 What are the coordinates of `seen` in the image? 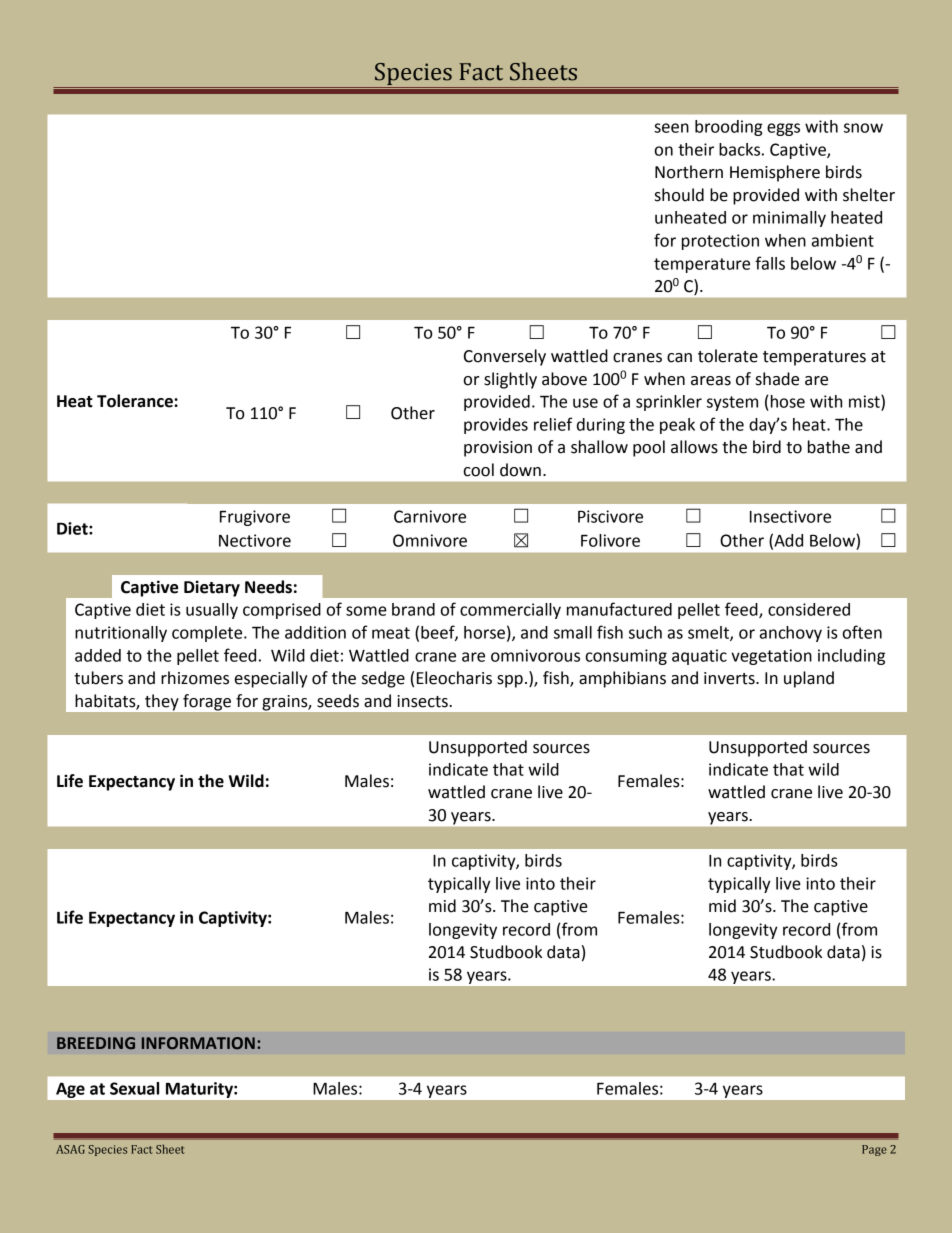 It's located at (671, 128).
